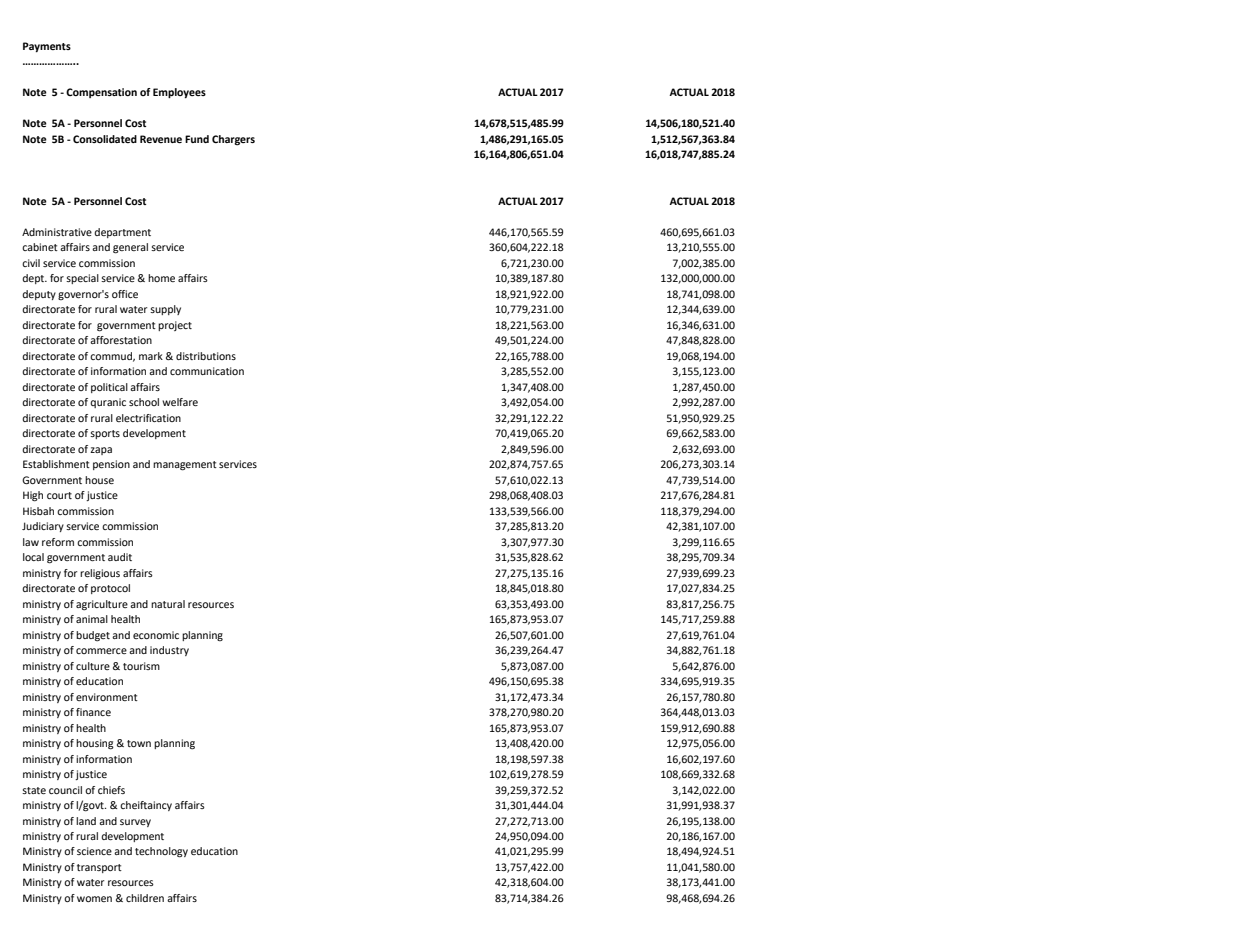 Image resolution: width=1233 pixels, height=952 pixels. Describe the element at coordinates (86, 821) in the document. I see `land` at that location.
